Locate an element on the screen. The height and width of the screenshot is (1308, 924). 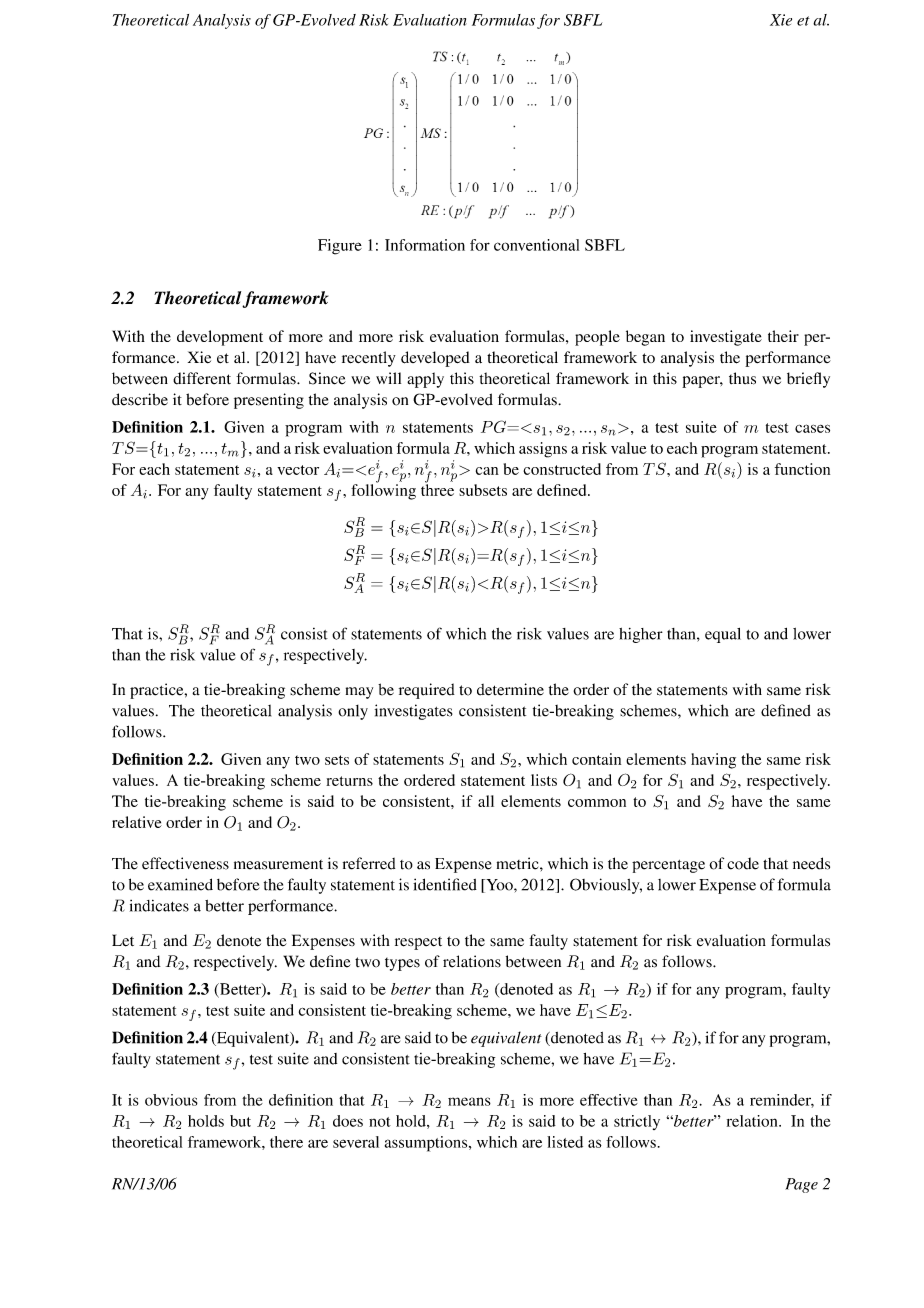
vector is located at coordinates (298, 470).
